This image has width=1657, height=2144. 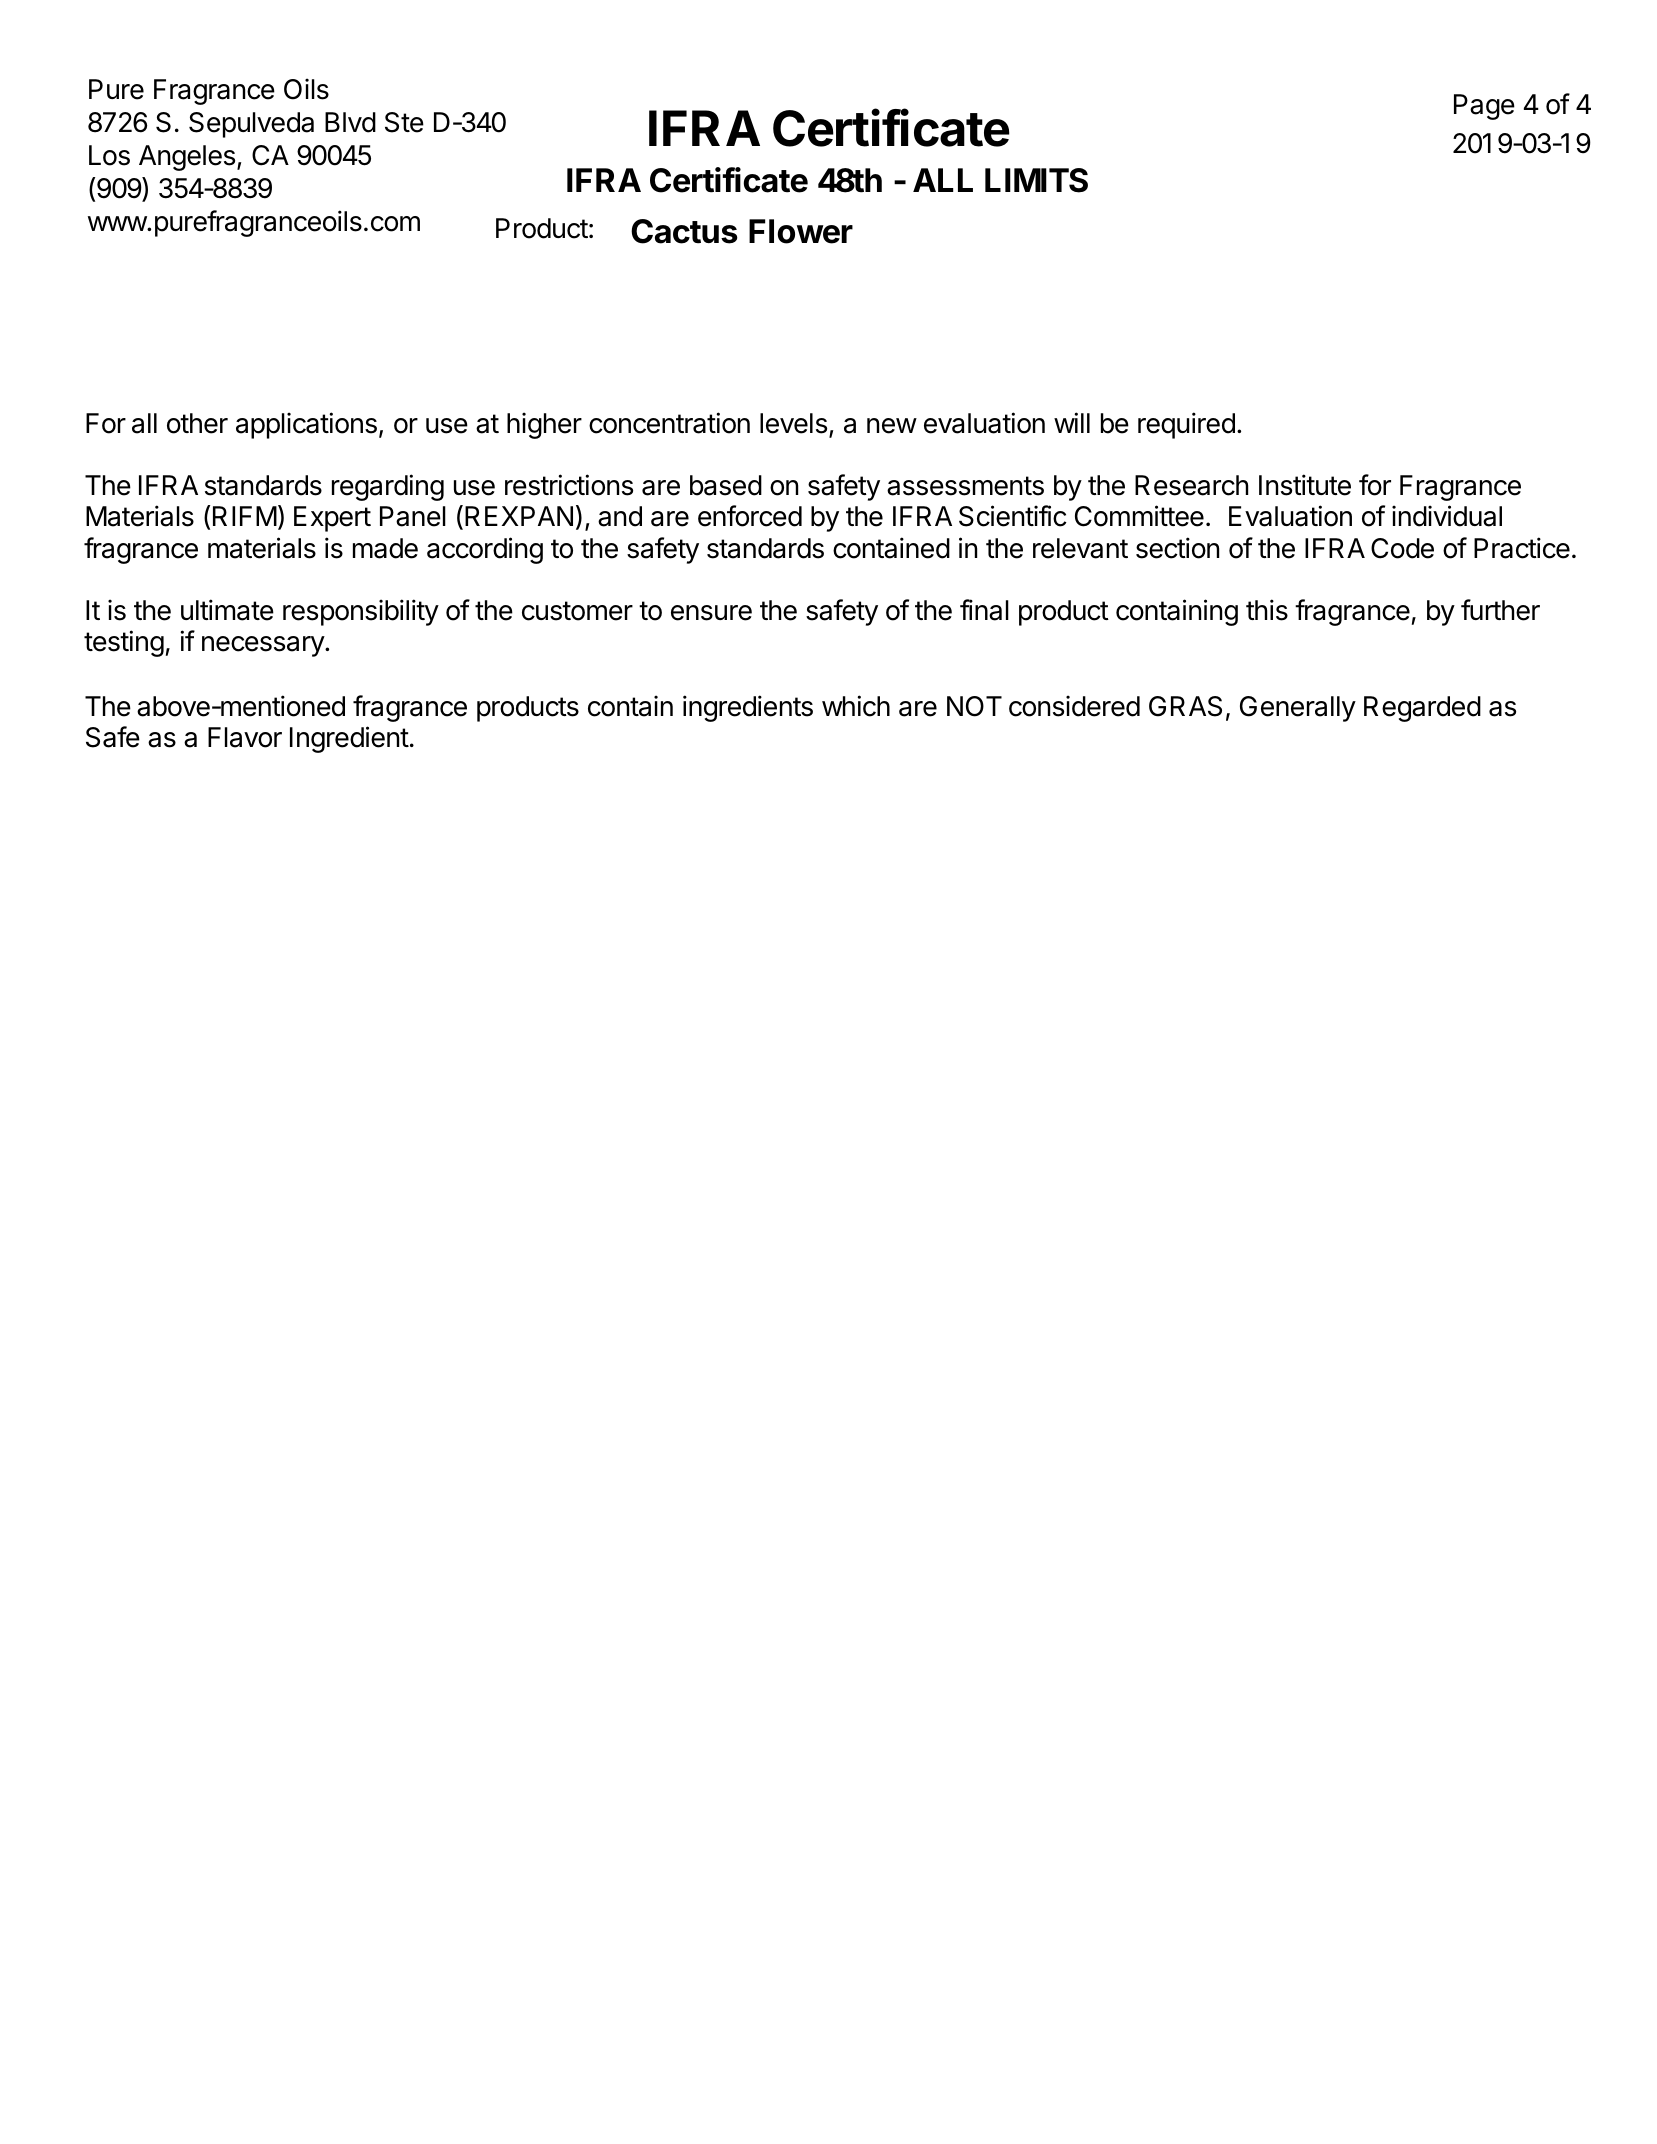 What do you see at coordinates (350, 122) in the image?
I see `Blvd` at bounding box center [350, 122].
